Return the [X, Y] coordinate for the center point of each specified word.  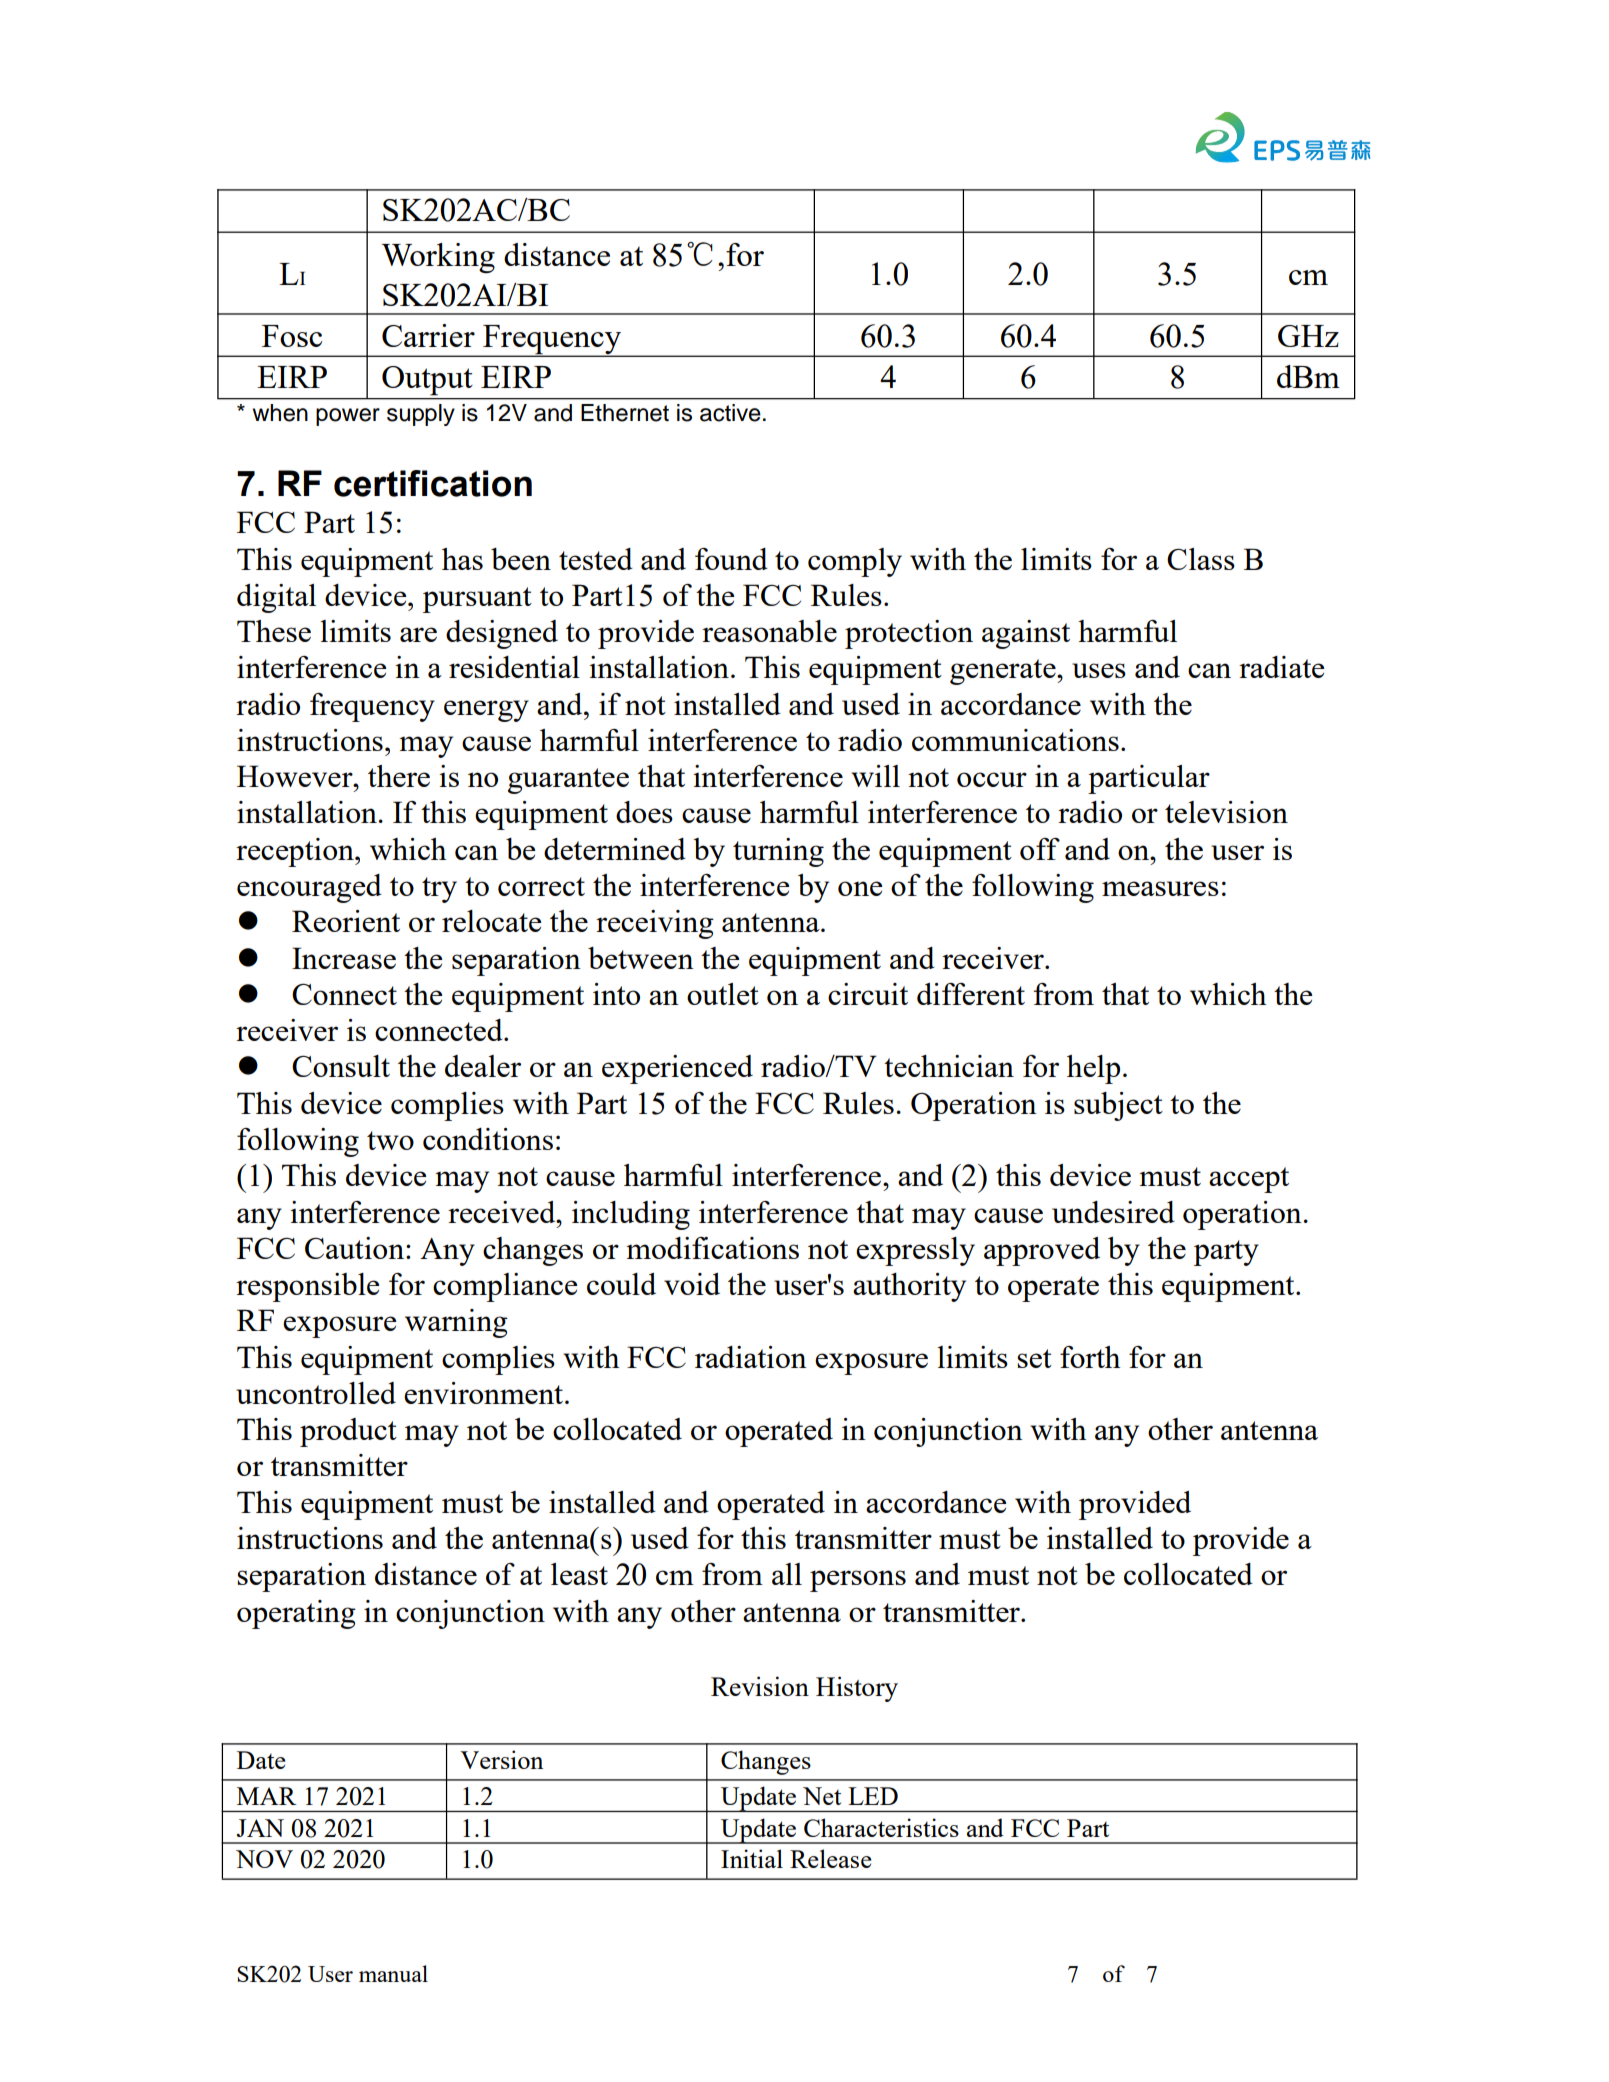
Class [1201, 559]
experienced [677, 1069]
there [399, 776]
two [390, 1140]
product [348, 1432]
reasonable [769, 631]
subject [1118, 1106]
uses [1099, 670]
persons [858, 1581]
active [730, 413]
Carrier [428, 335]
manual [393, 1973]
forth [1090, 1357]
